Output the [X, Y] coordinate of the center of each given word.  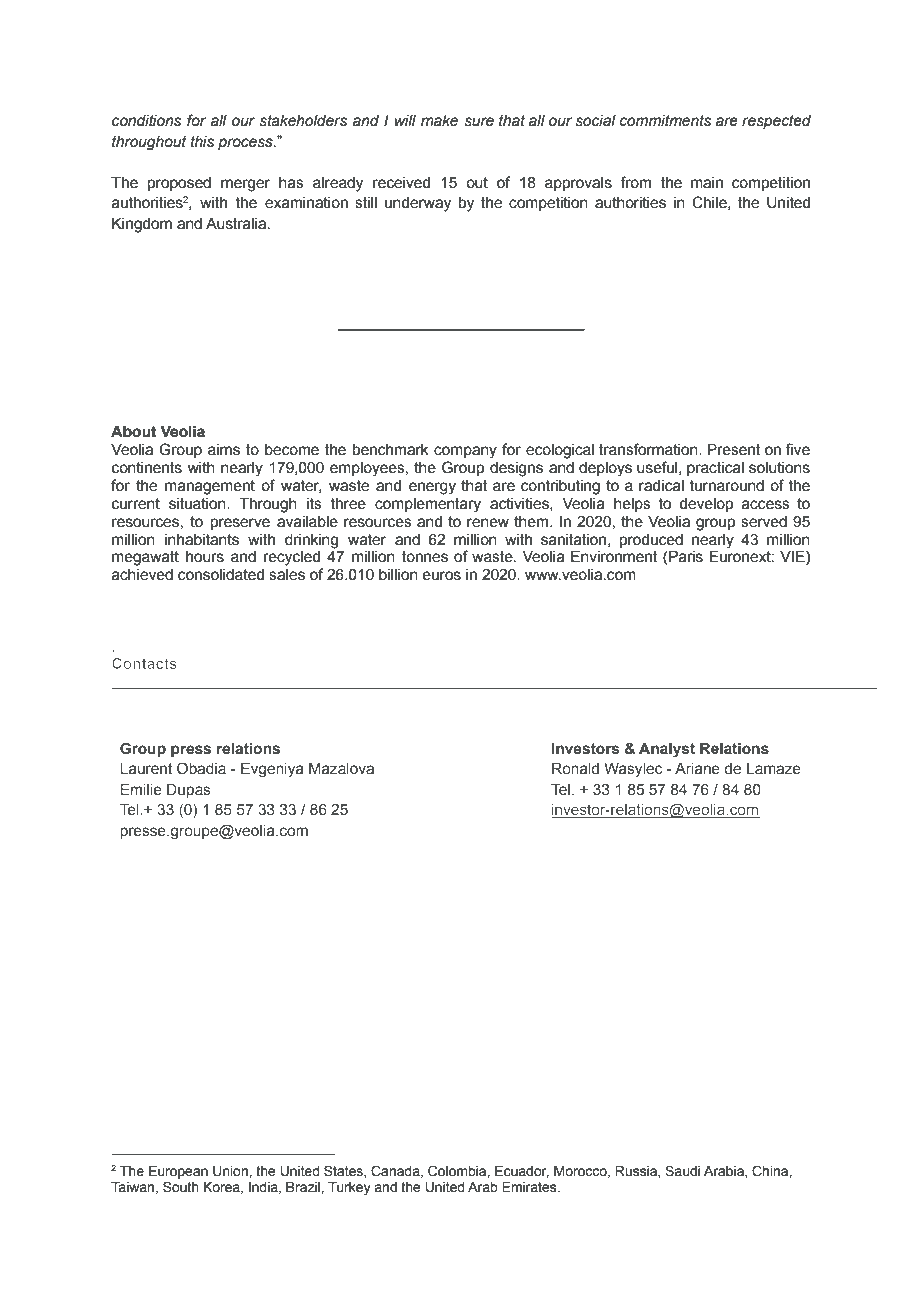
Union [231, 1171]
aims [224, 450]
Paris [686, 557]
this [202, 142]
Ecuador [522, 1172]
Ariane [697, 769]
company [465, 452]
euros [441, 576]
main [707, 183]
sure [479, 122]
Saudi [682, 1171]
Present [734, 450]
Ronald [575, 769]
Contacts [144, 663]
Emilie [141, 790]
